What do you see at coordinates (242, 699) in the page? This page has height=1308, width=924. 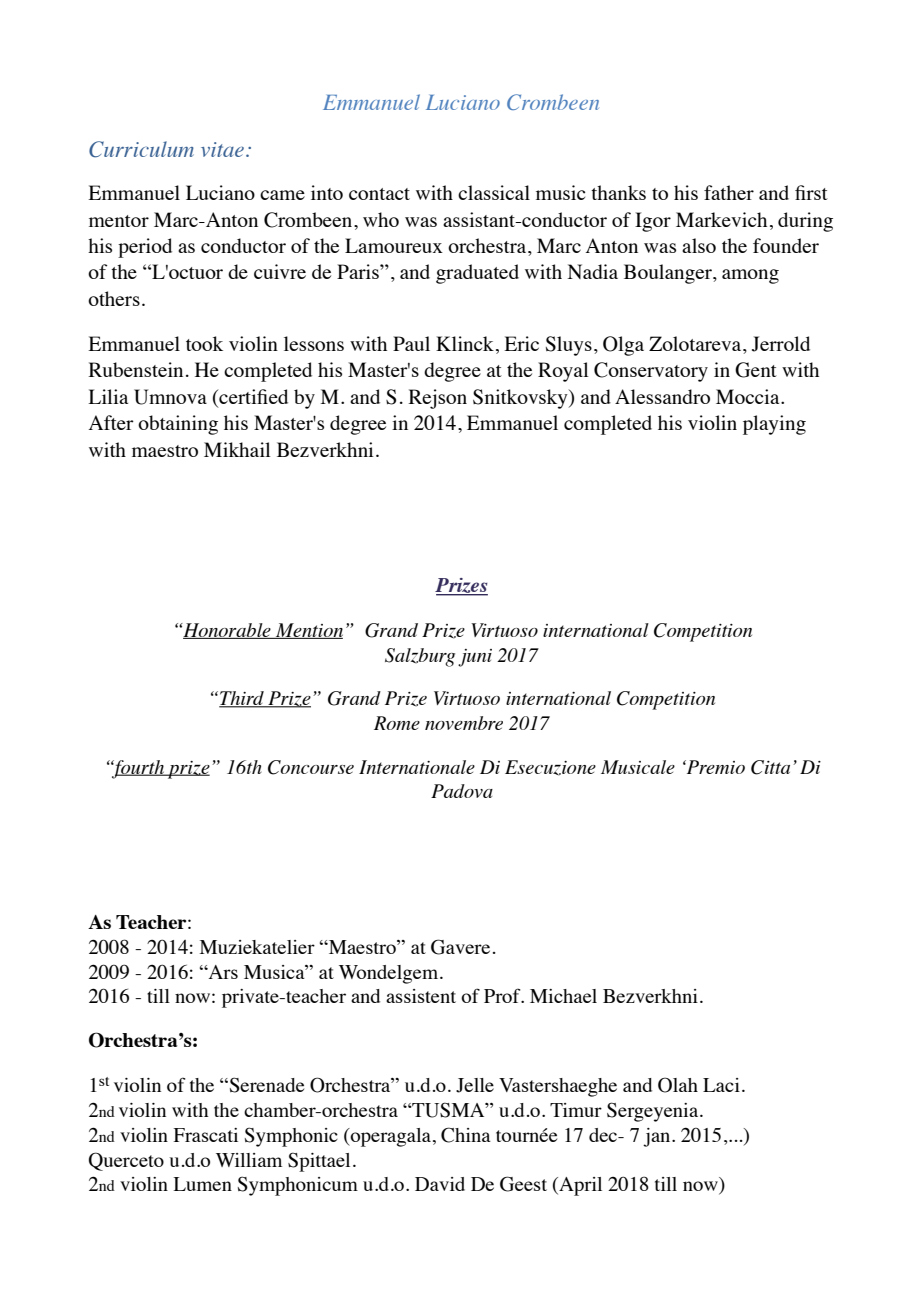 I see `Third` at bounding box center [242, 699].
